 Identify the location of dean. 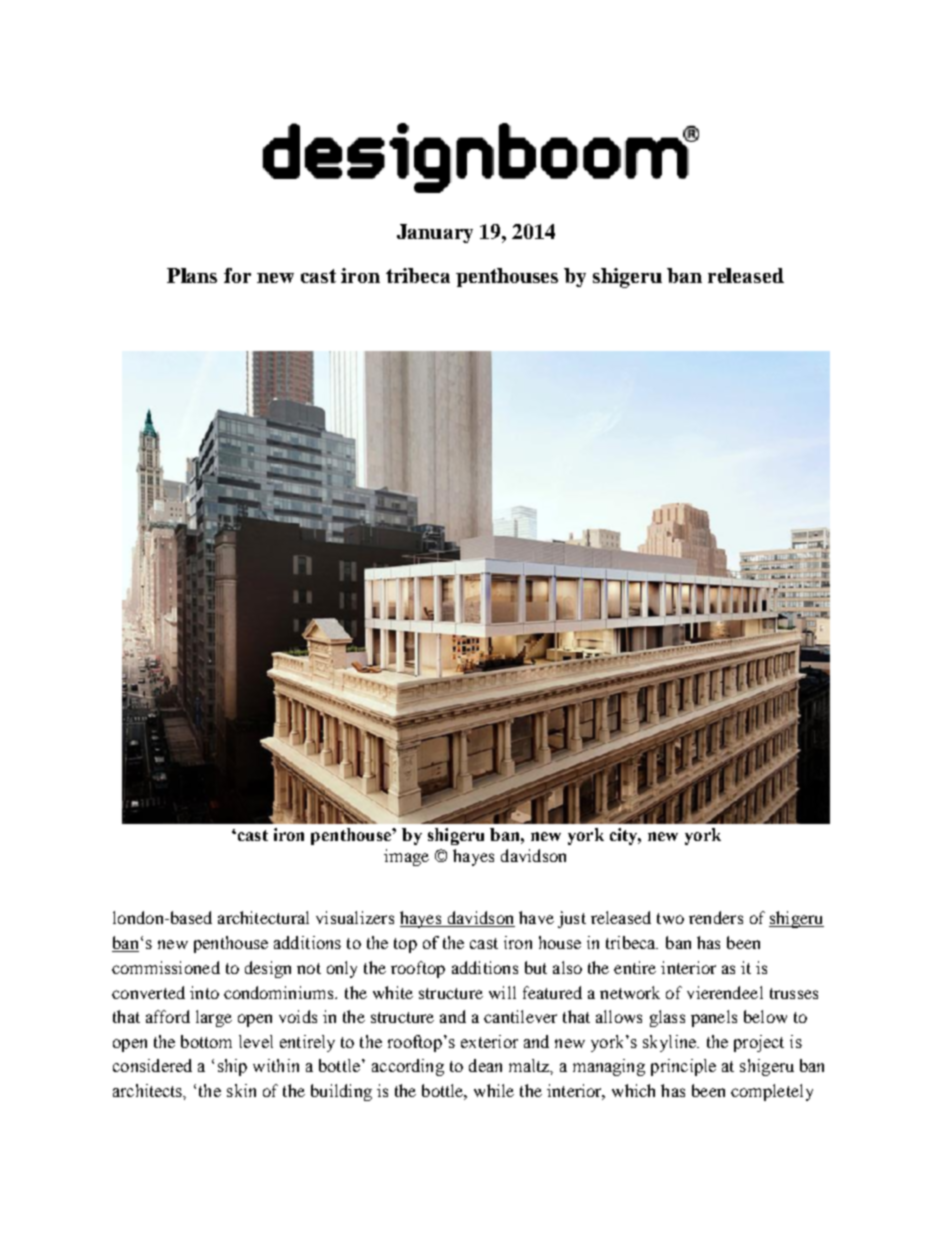
(485, 1065).
